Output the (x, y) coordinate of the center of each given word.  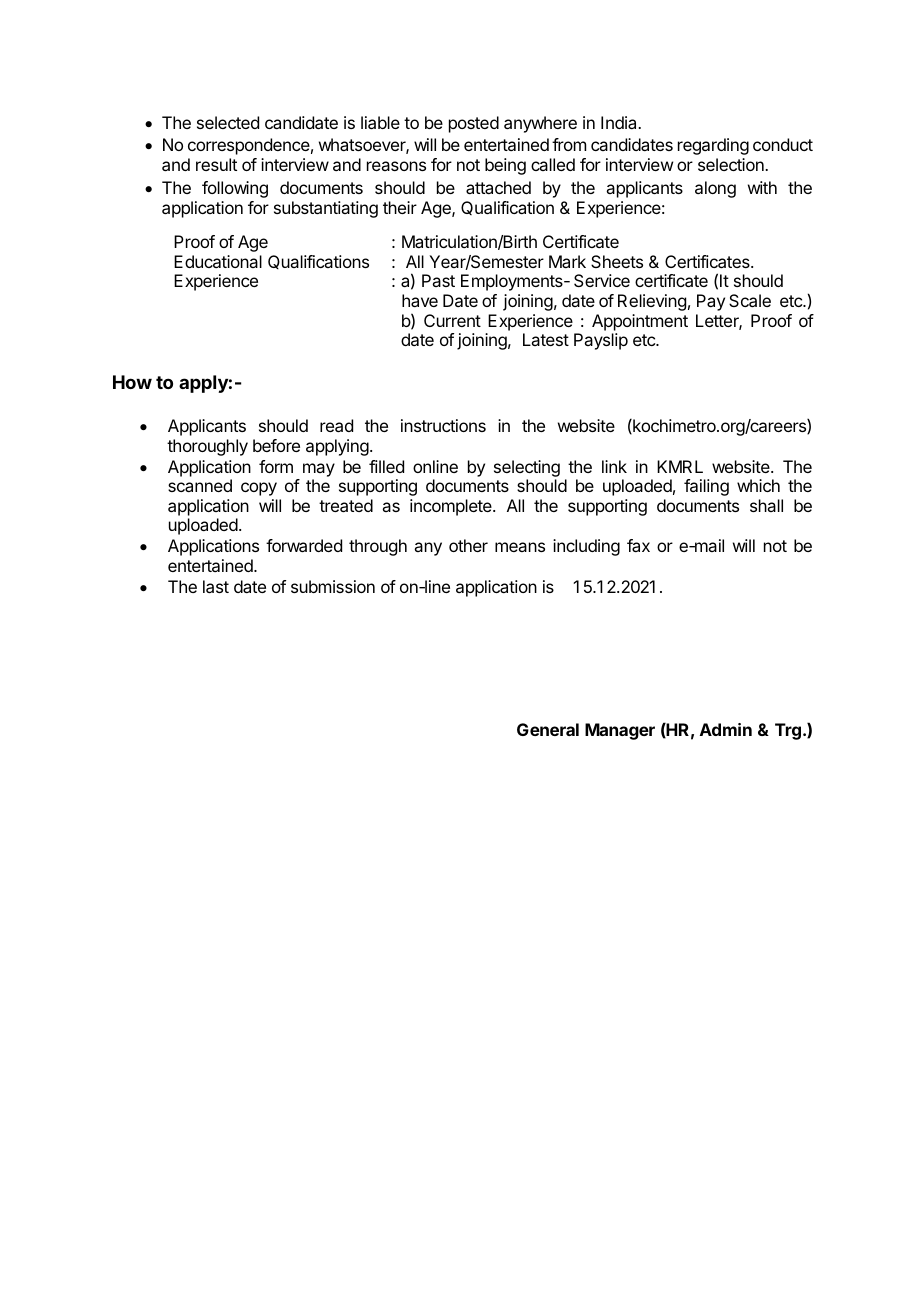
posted (474, 124)
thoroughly (207, 447)
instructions (443, 425)
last (216, 586)
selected (228, 122)
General (548, 729)
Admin (726, 729)
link (614, 466)
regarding (713, 146)
